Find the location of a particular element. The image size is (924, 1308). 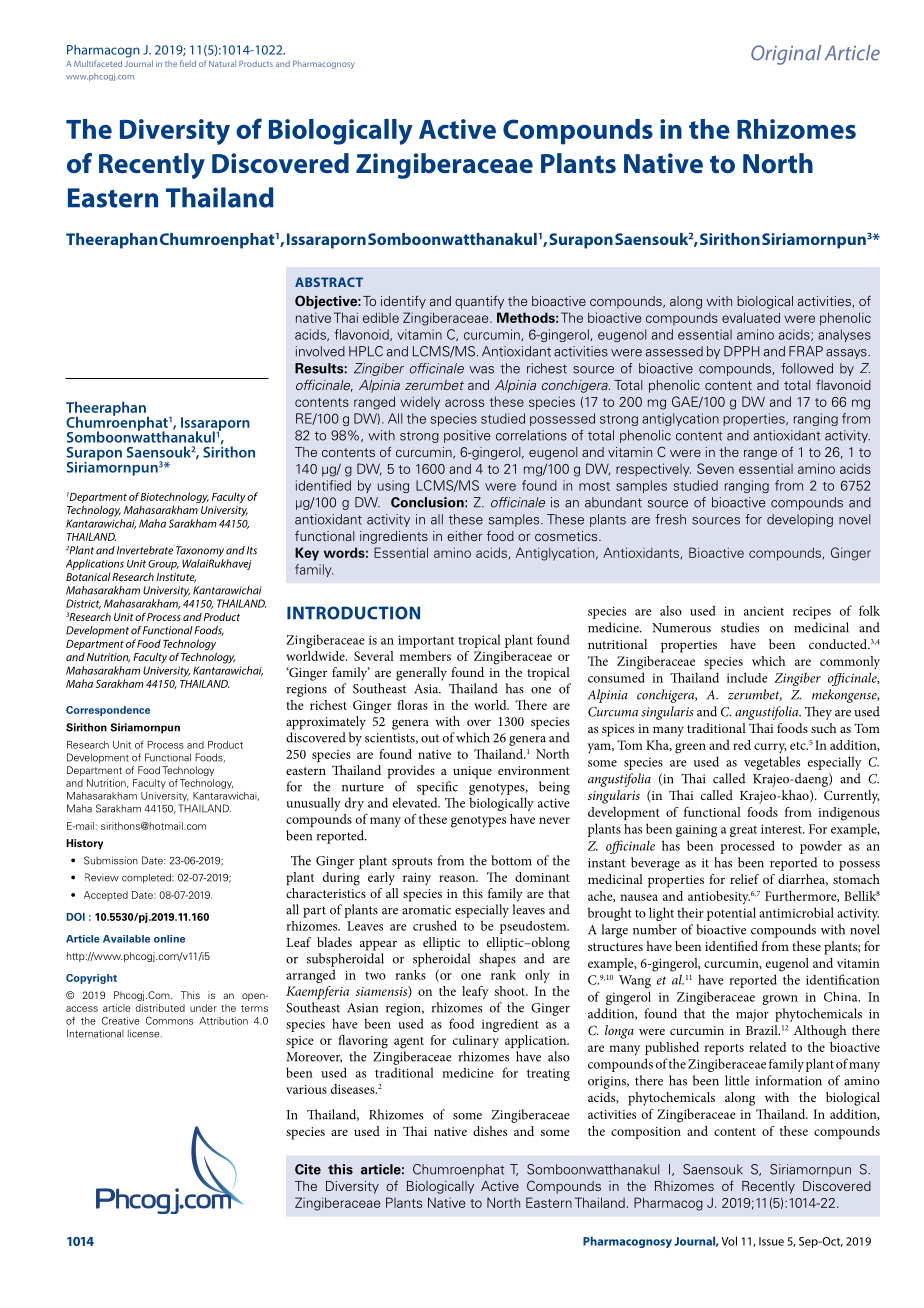

Issue is located at coordinates (771, 1241).
